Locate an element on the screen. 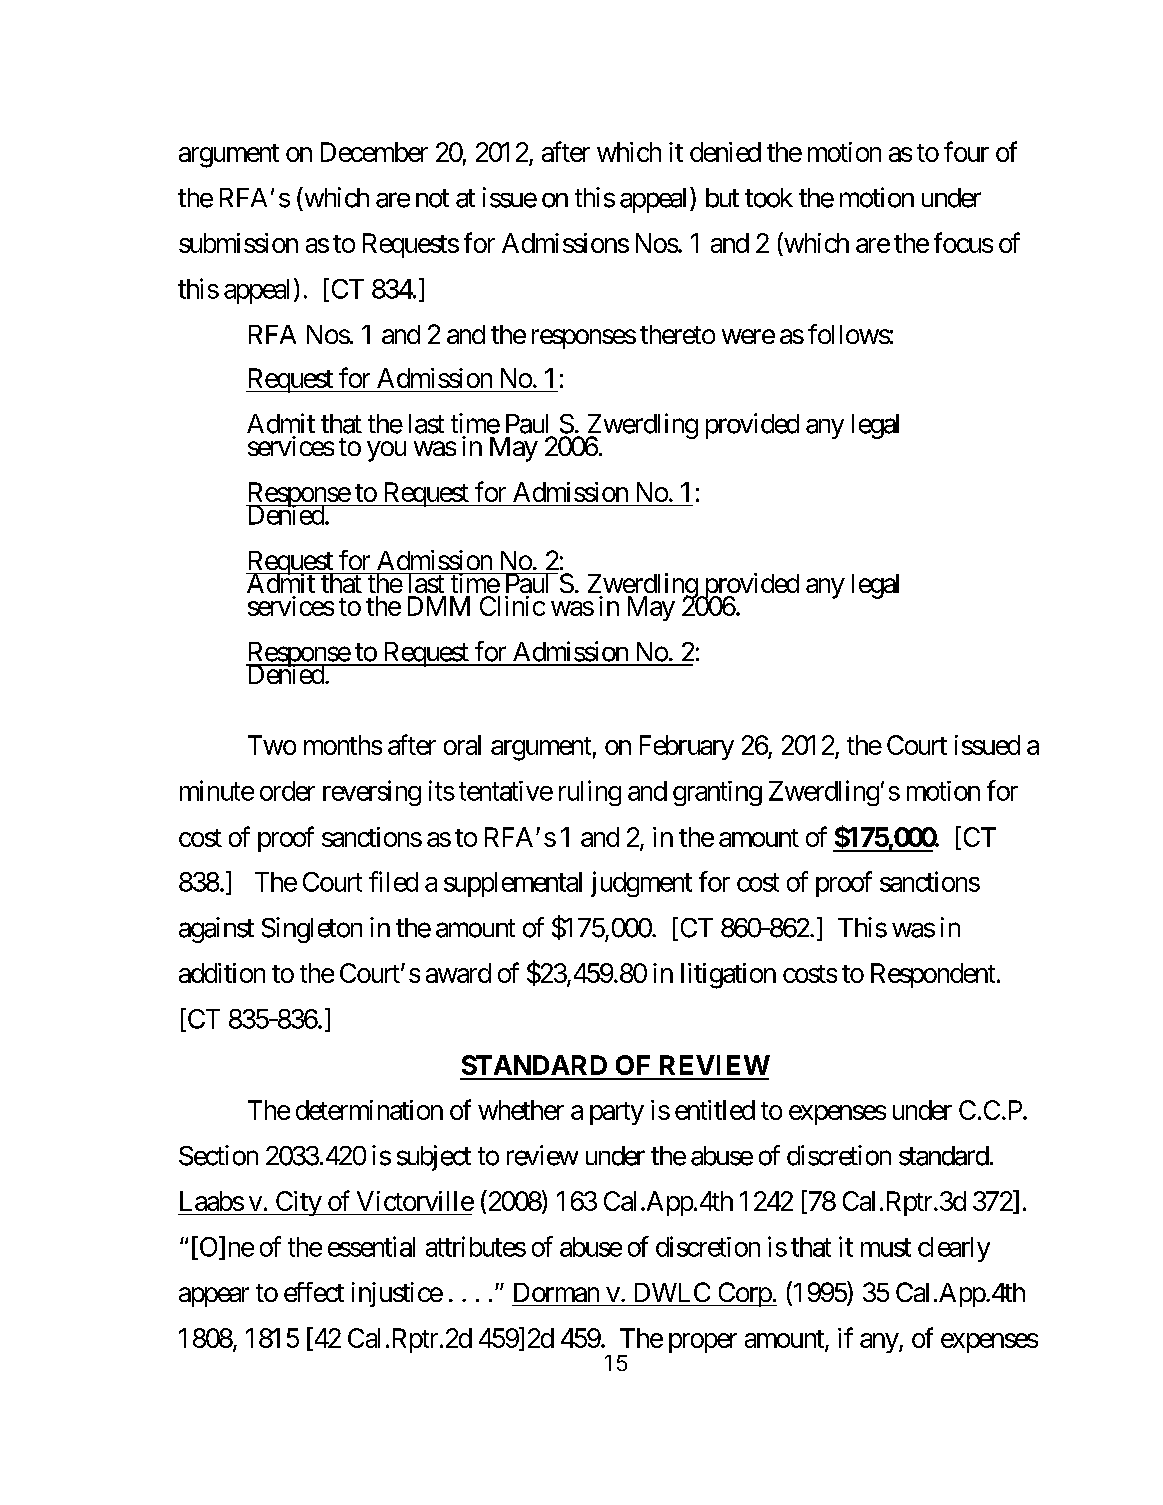  February is located at coordinates (687, 747).
